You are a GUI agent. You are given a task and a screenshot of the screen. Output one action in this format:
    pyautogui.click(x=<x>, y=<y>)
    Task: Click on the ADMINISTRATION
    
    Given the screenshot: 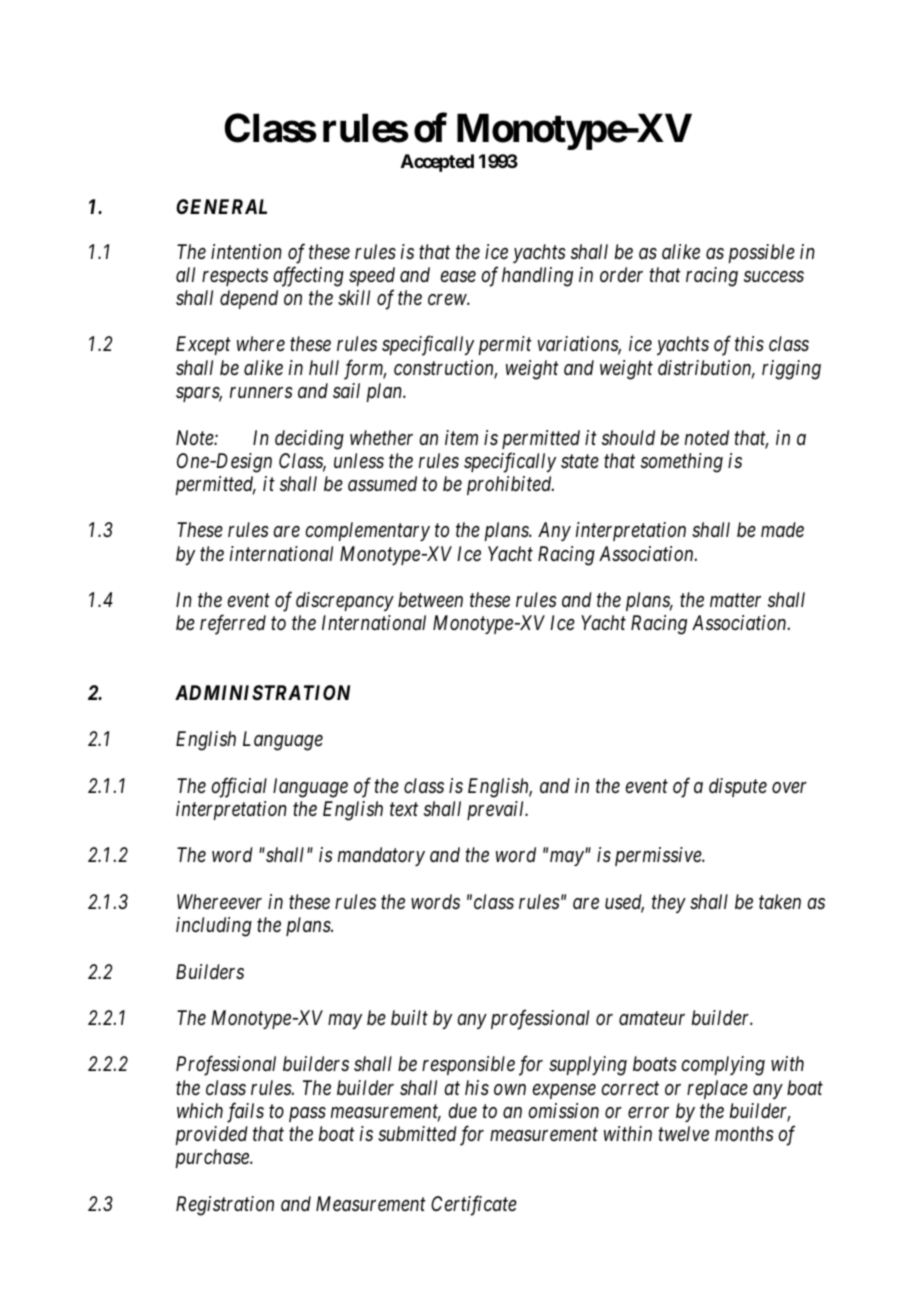 What is the action you would take?
    pyautogui.click(x=262, y=692)
